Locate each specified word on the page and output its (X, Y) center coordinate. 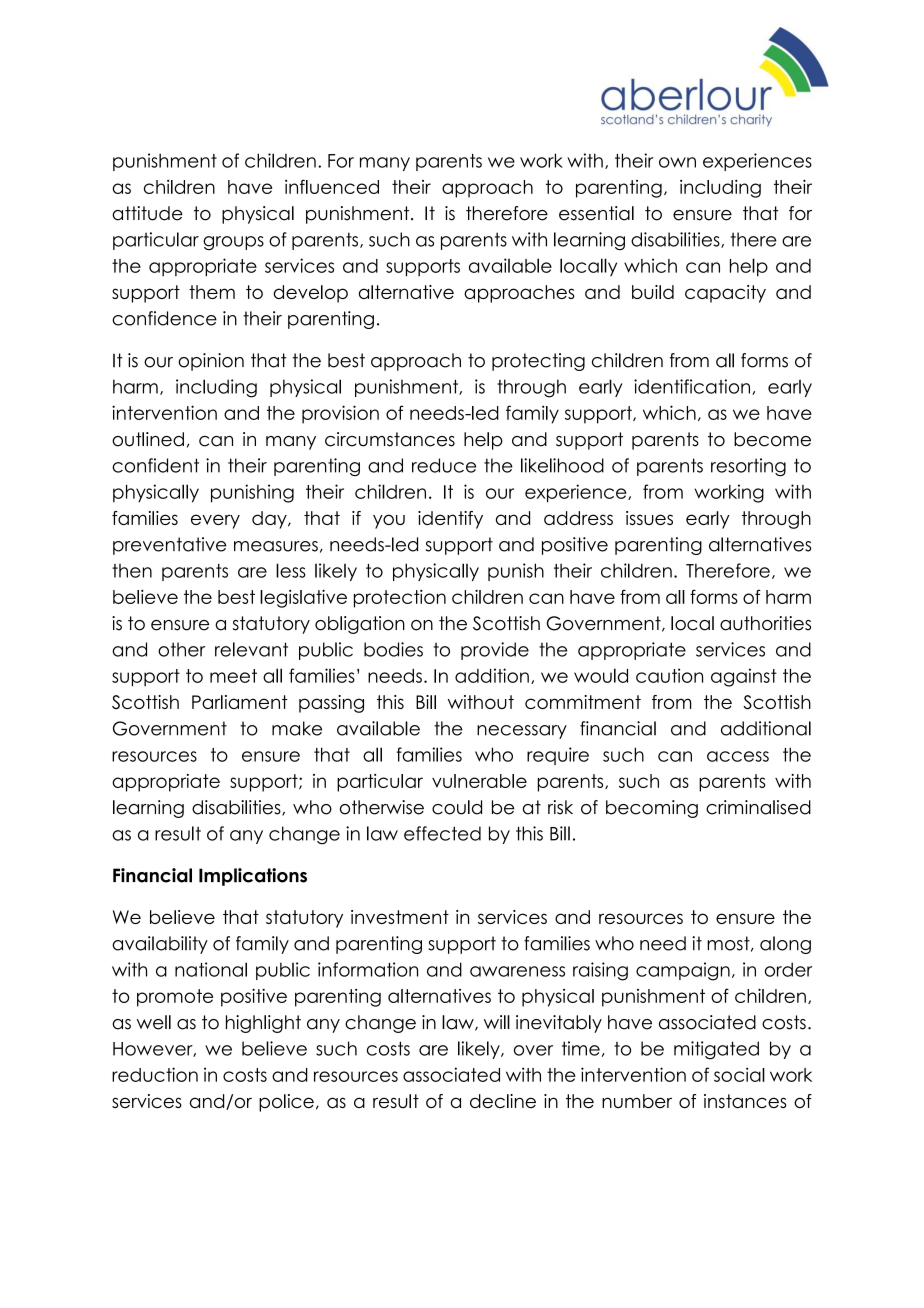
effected (442, 833)
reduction (155, 1074)
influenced (332, 186)
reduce (444, 465)
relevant (251, 649)
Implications (253, 877)
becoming (652, 809)
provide (495, 651)
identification (693, 387)
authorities (765, 623)
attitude (147, 213)
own (677, 162)
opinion (211, 362)
